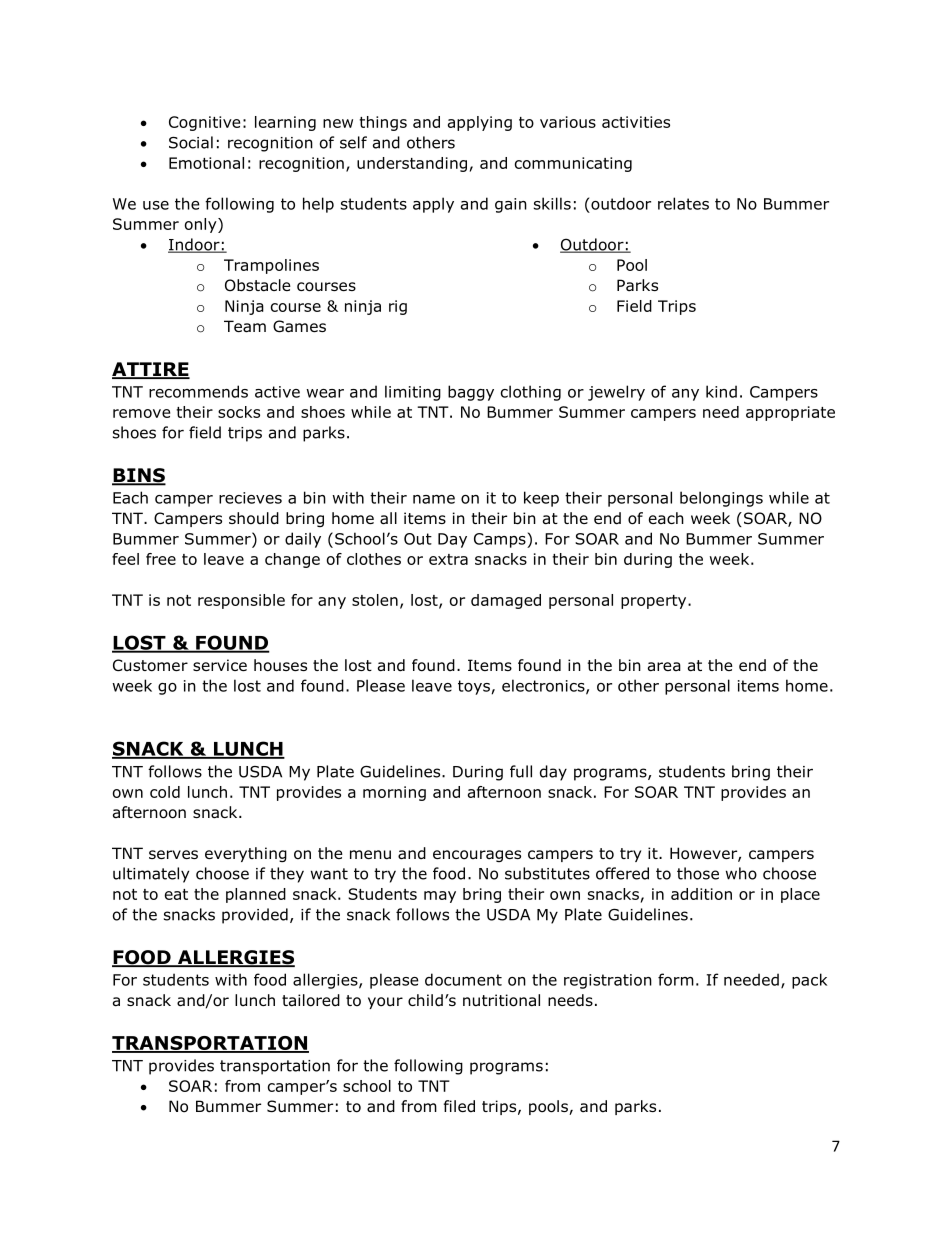 The width and height of the image is (952, 1233). I want to click on Emotional, so click(206, 163).
